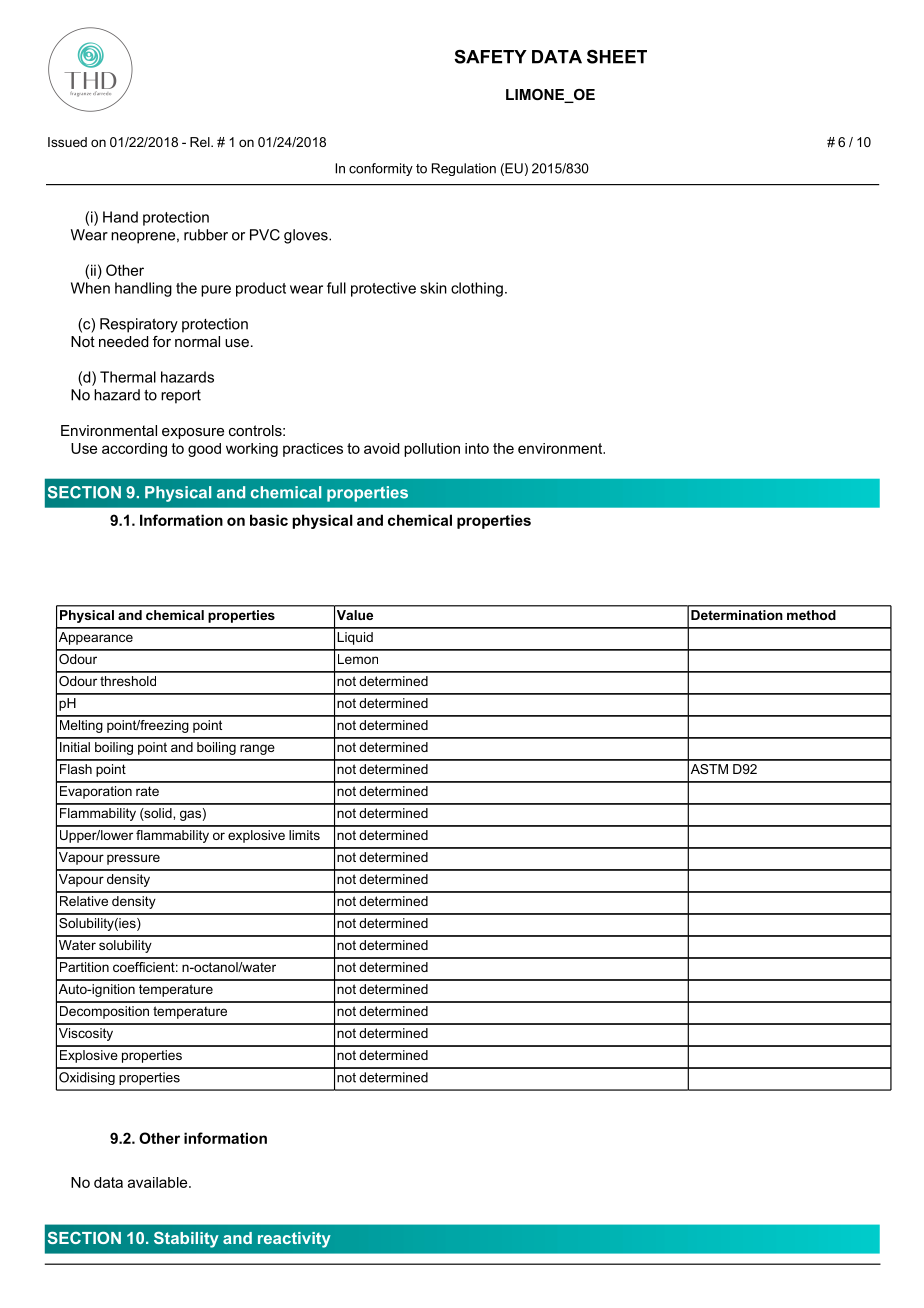 This screenshot has height=1308, width=924. Describe the element at coordinates (294, 1240) in the screenshot. I see `reactivity` at that location.
